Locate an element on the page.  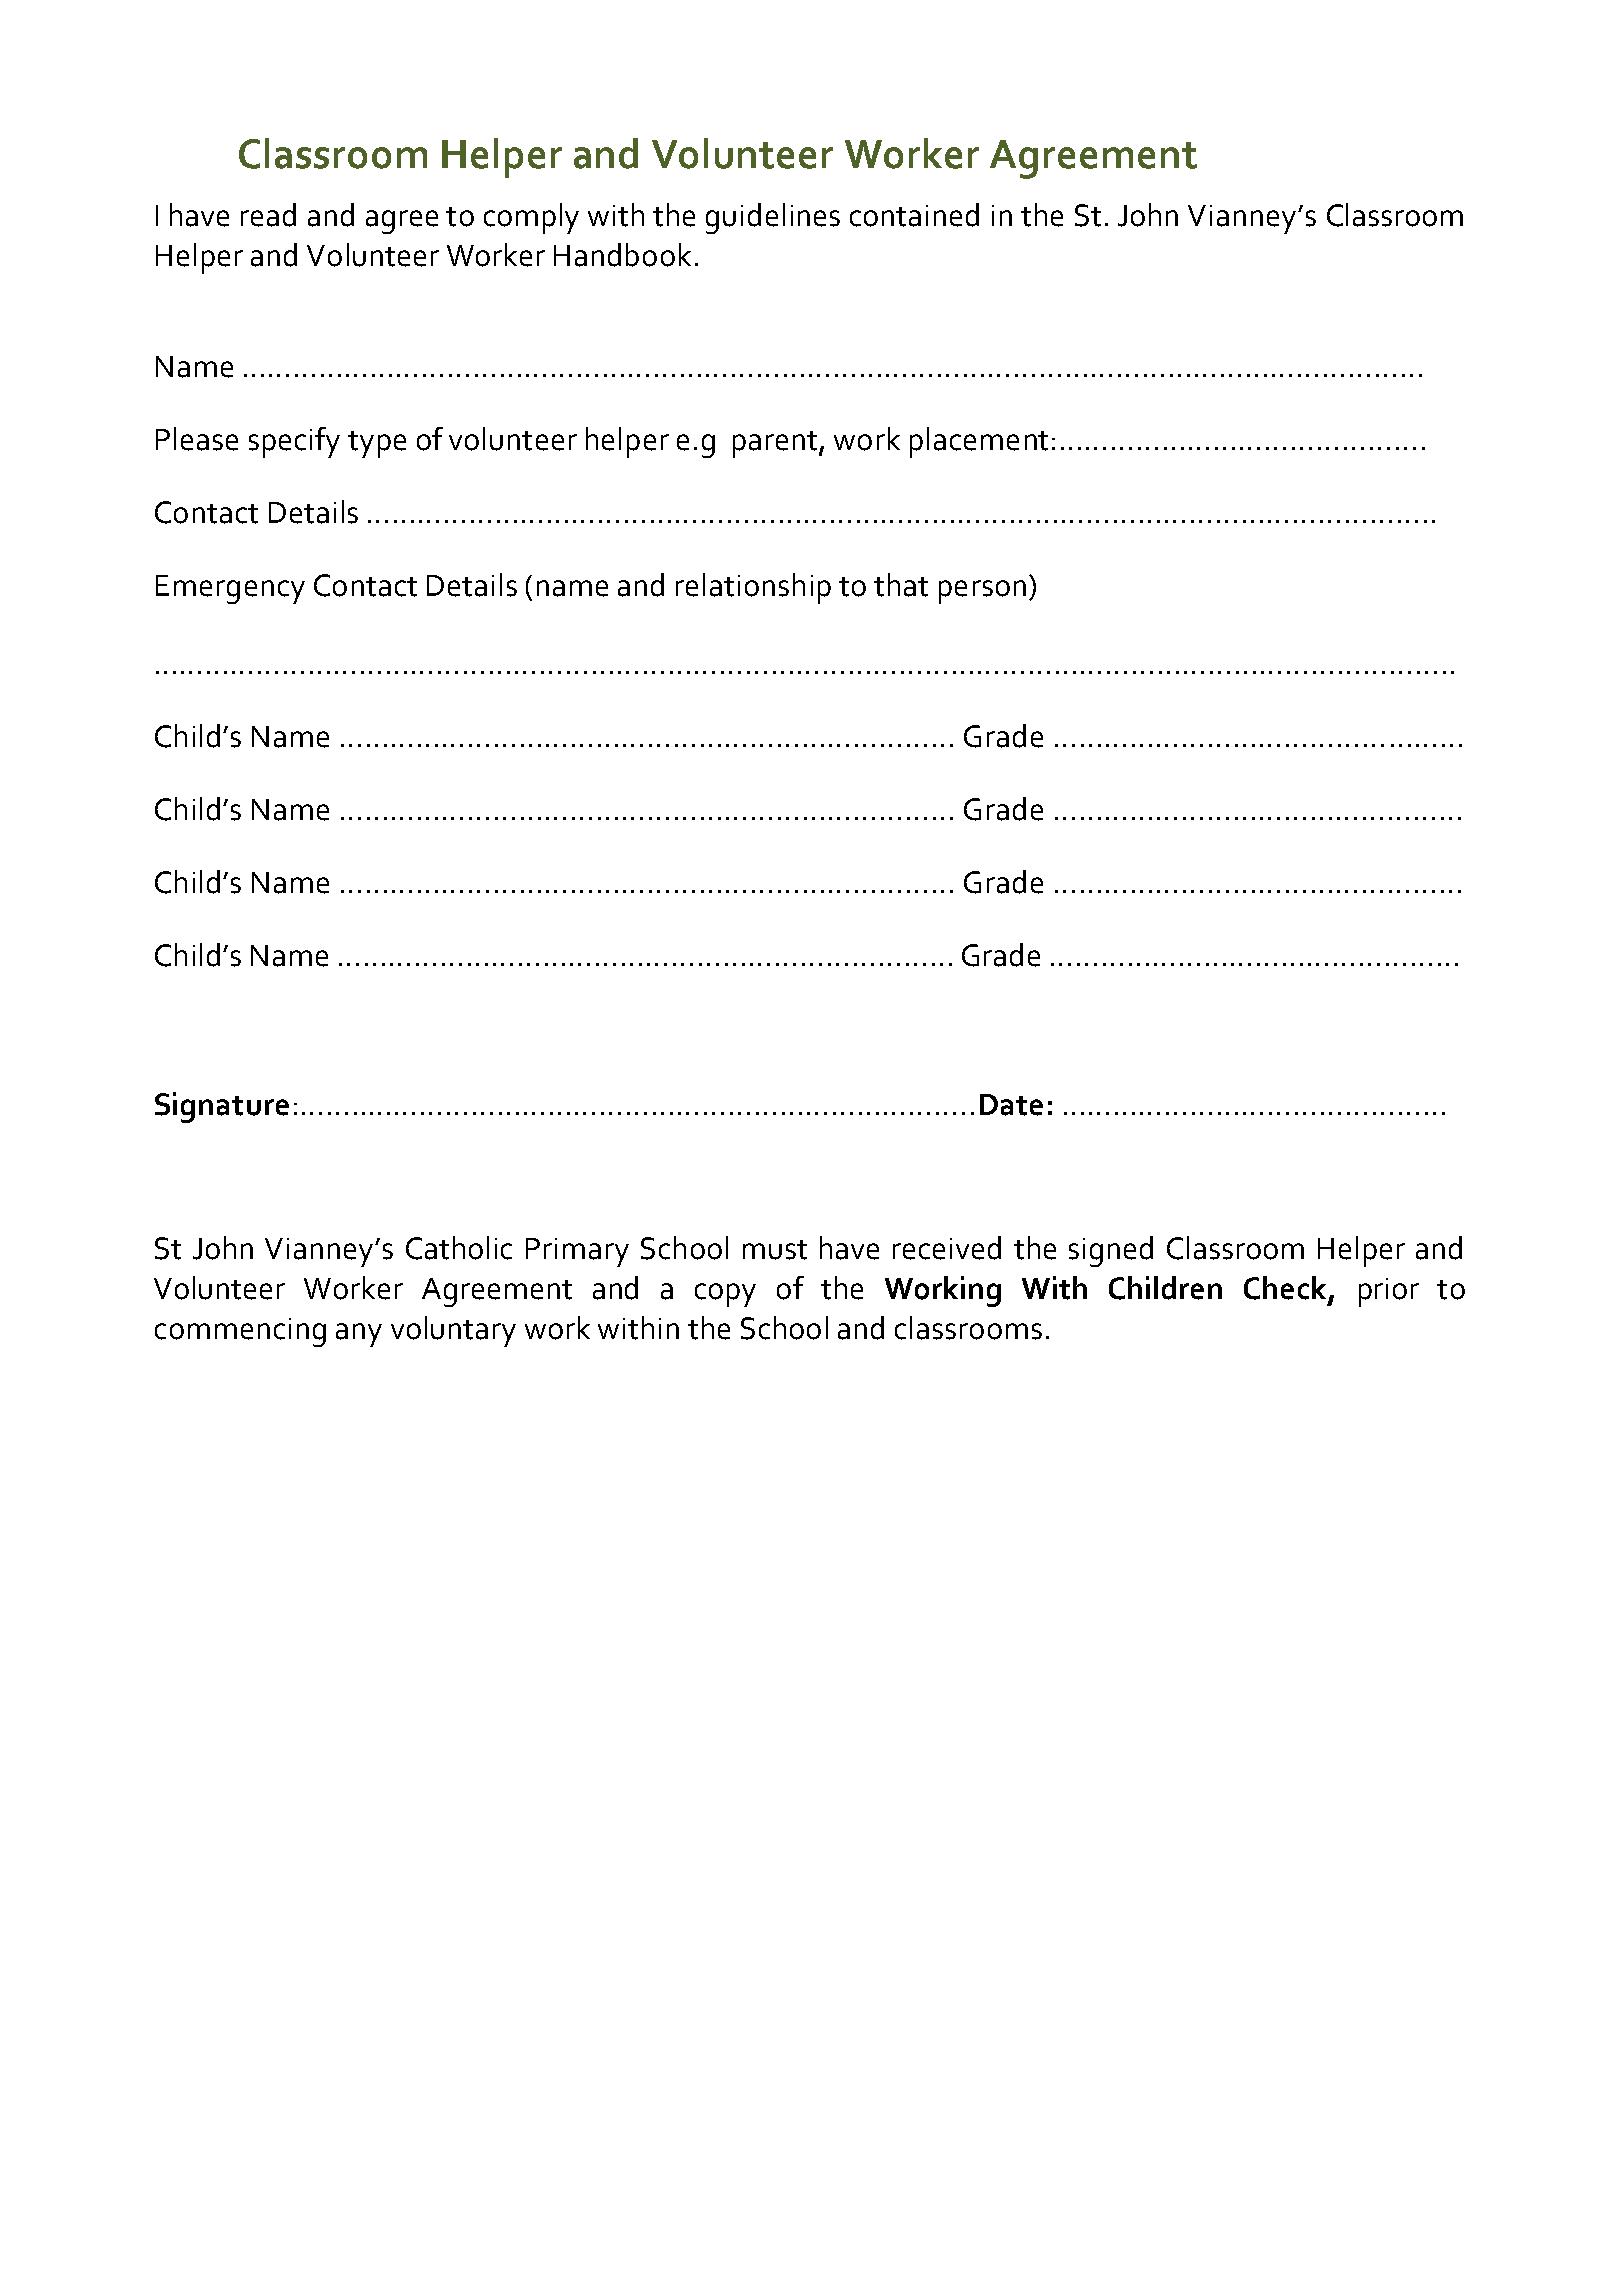
guidelines is located at coordinates (773, 218).
